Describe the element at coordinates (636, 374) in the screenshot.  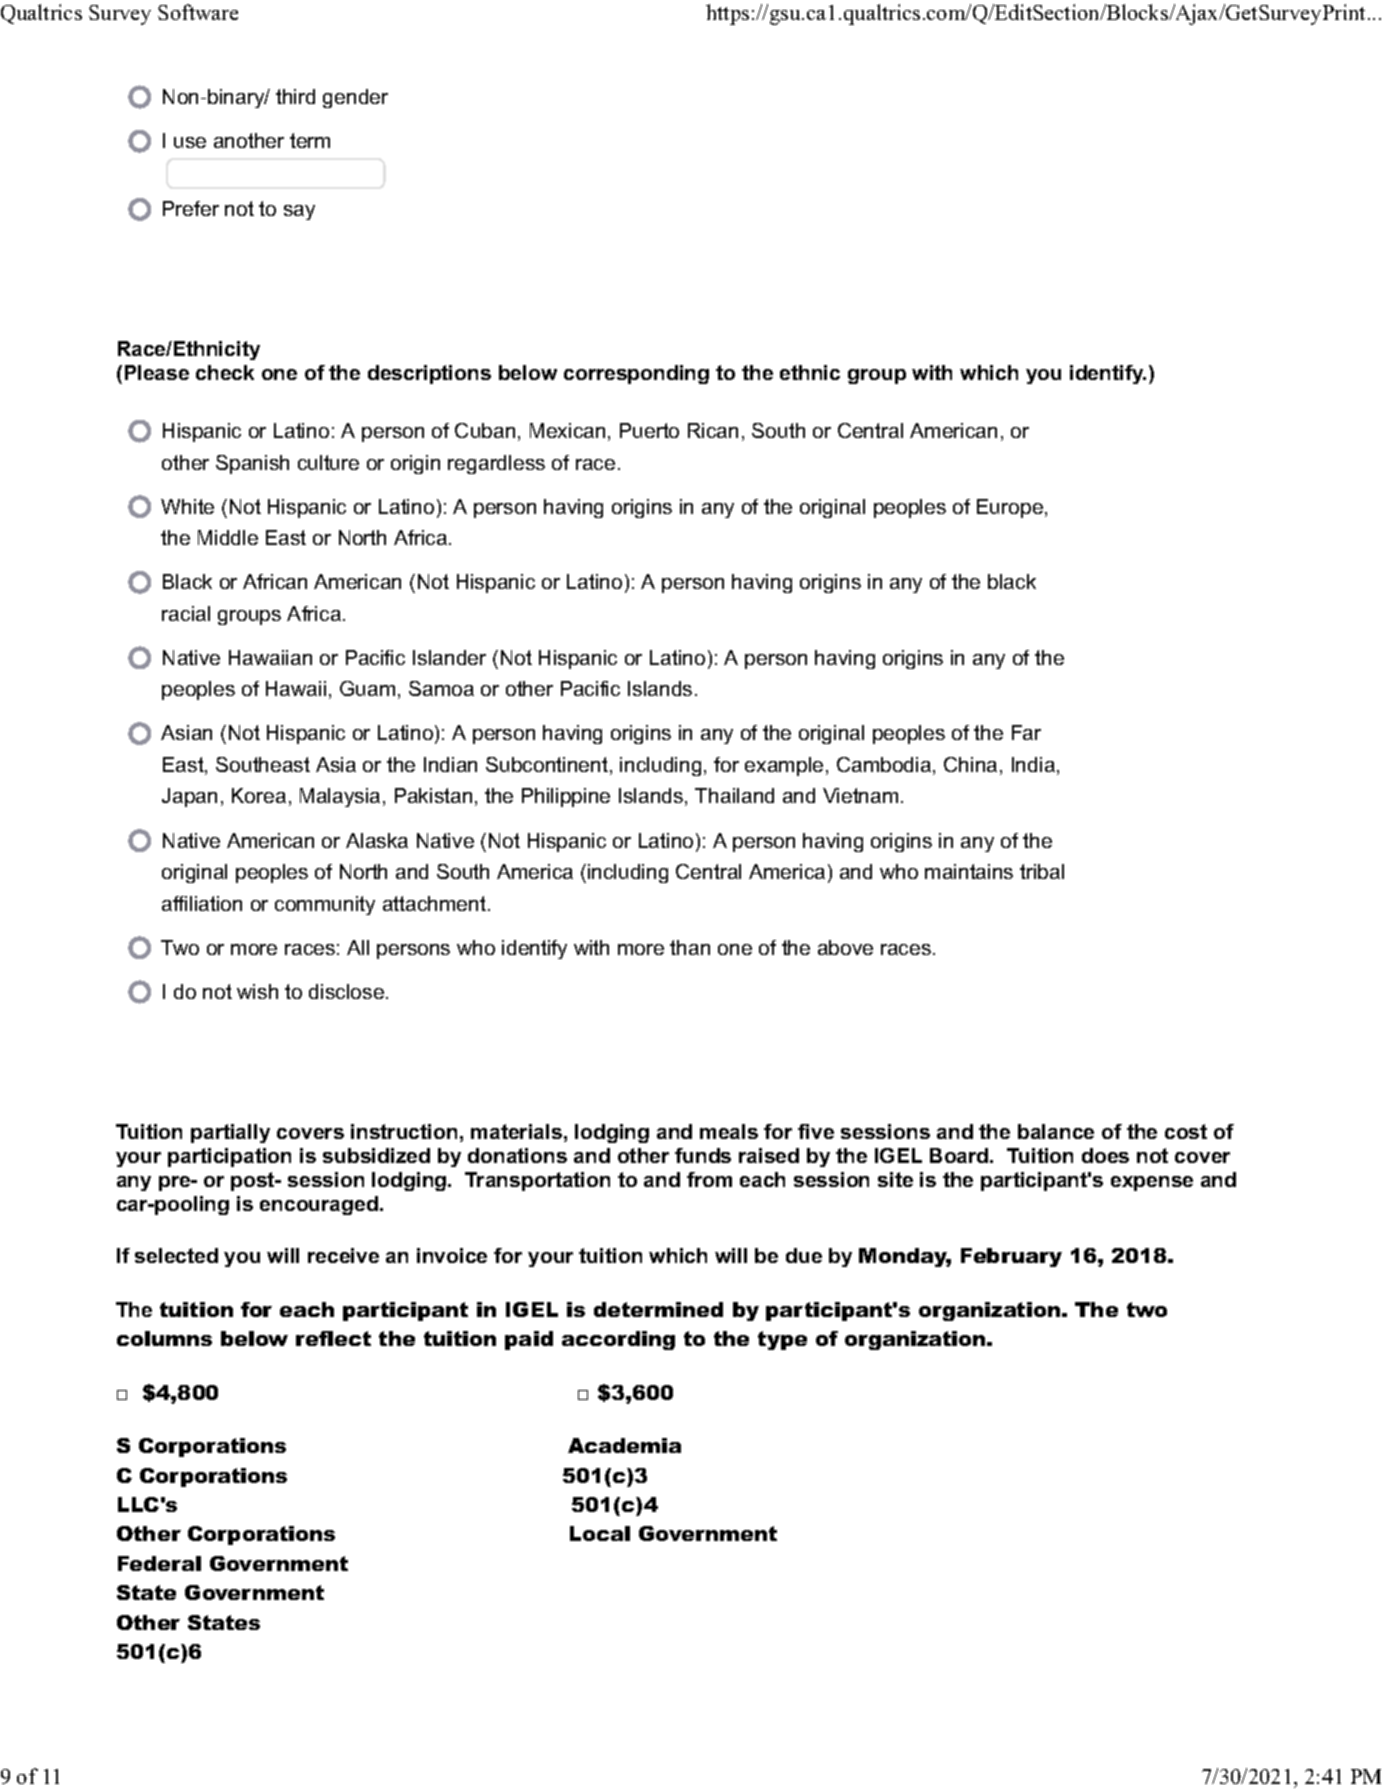
I see `corresponding` at that location.
